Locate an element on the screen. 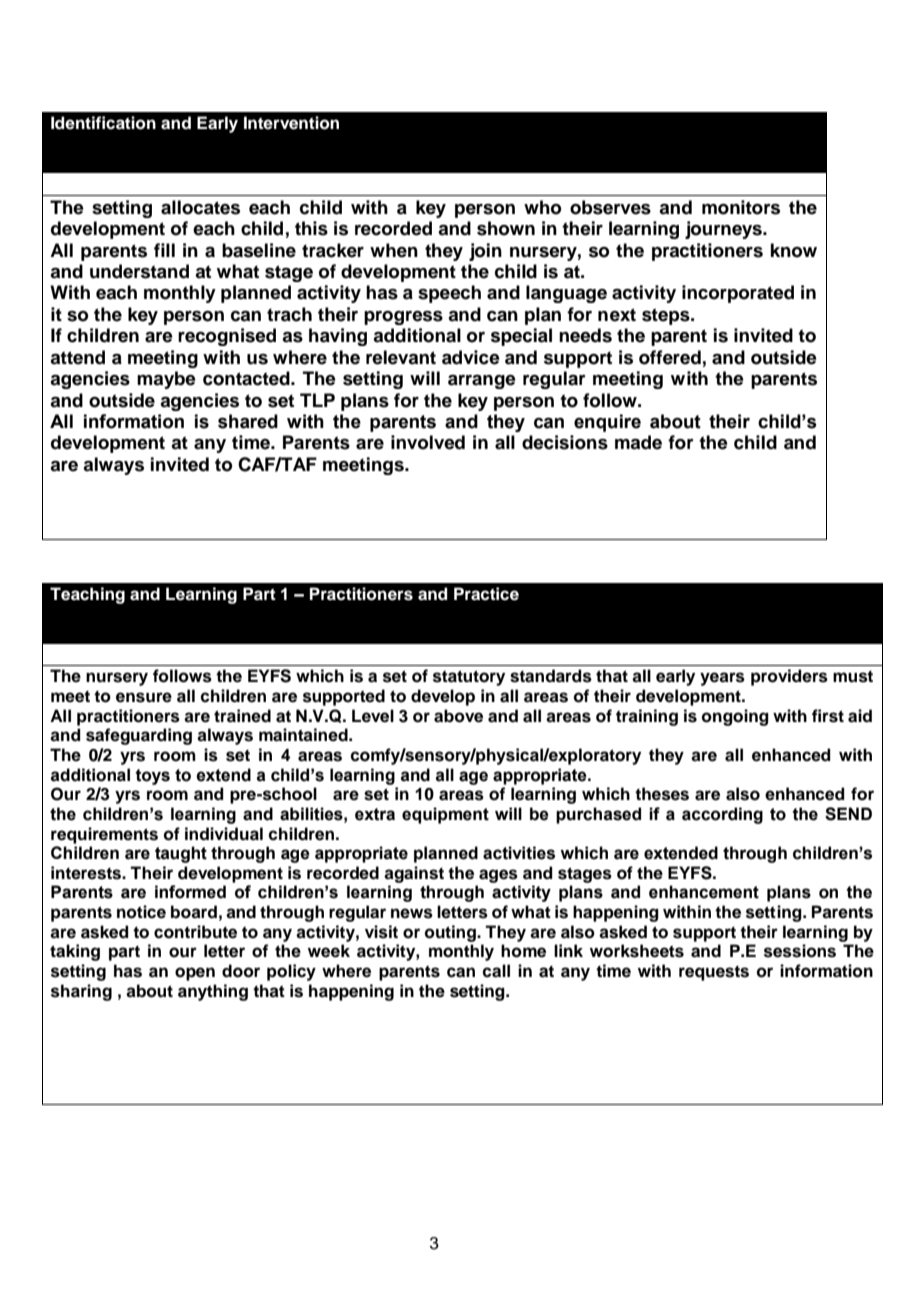 The image size is (924, 1307). providers is located at coordinates (789, 677).
